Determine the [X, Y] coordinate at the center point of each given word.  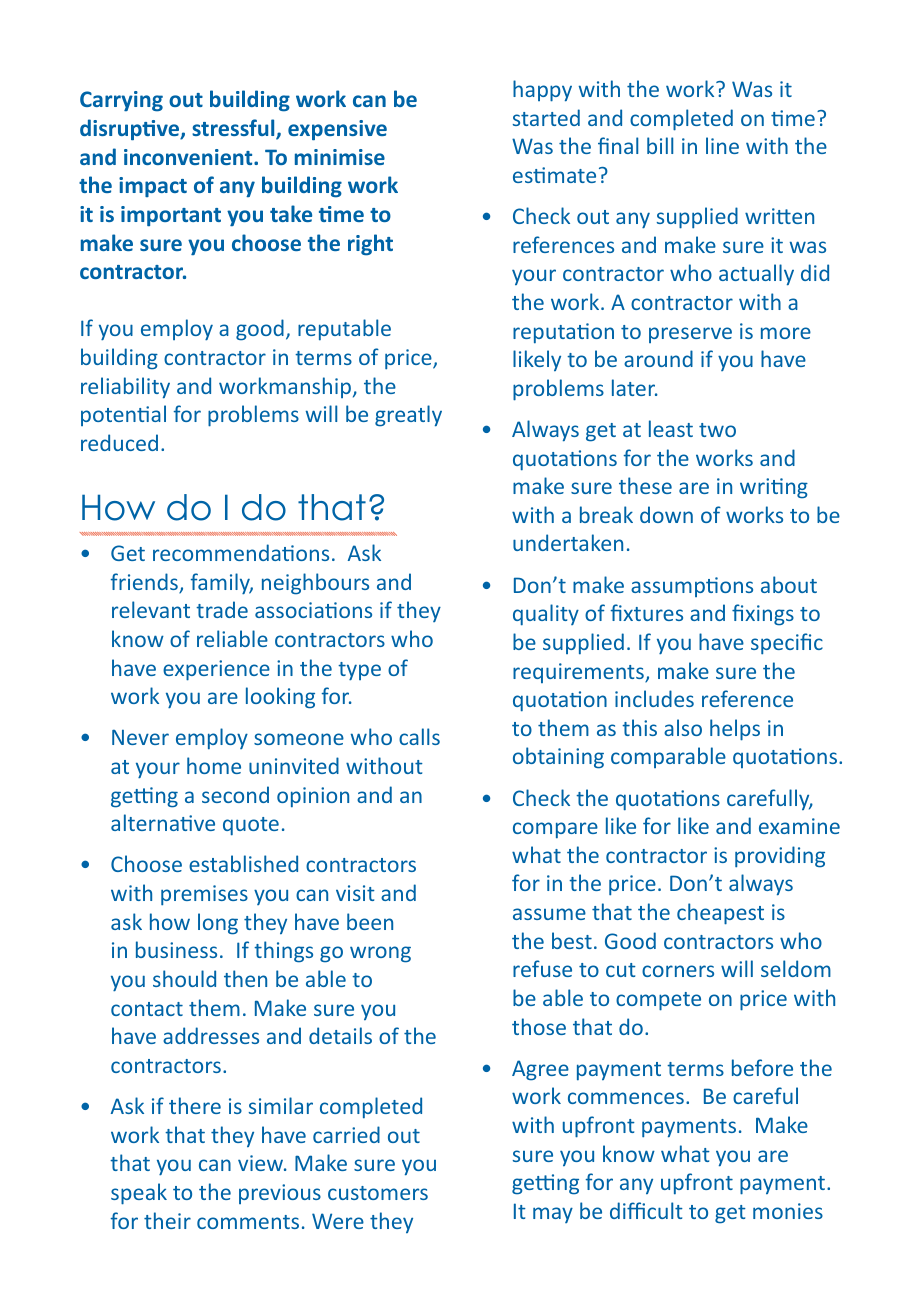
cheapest [720, 914]
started [546, 117]
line [722, 145]
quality [546, 615]
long [218, 924]
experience [216, 670]
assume [549, 914]
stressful [234, 129]
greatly [408, 416]
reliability [125, 388]
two [717, 430]
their [167, 1220]
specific [787, 644]
